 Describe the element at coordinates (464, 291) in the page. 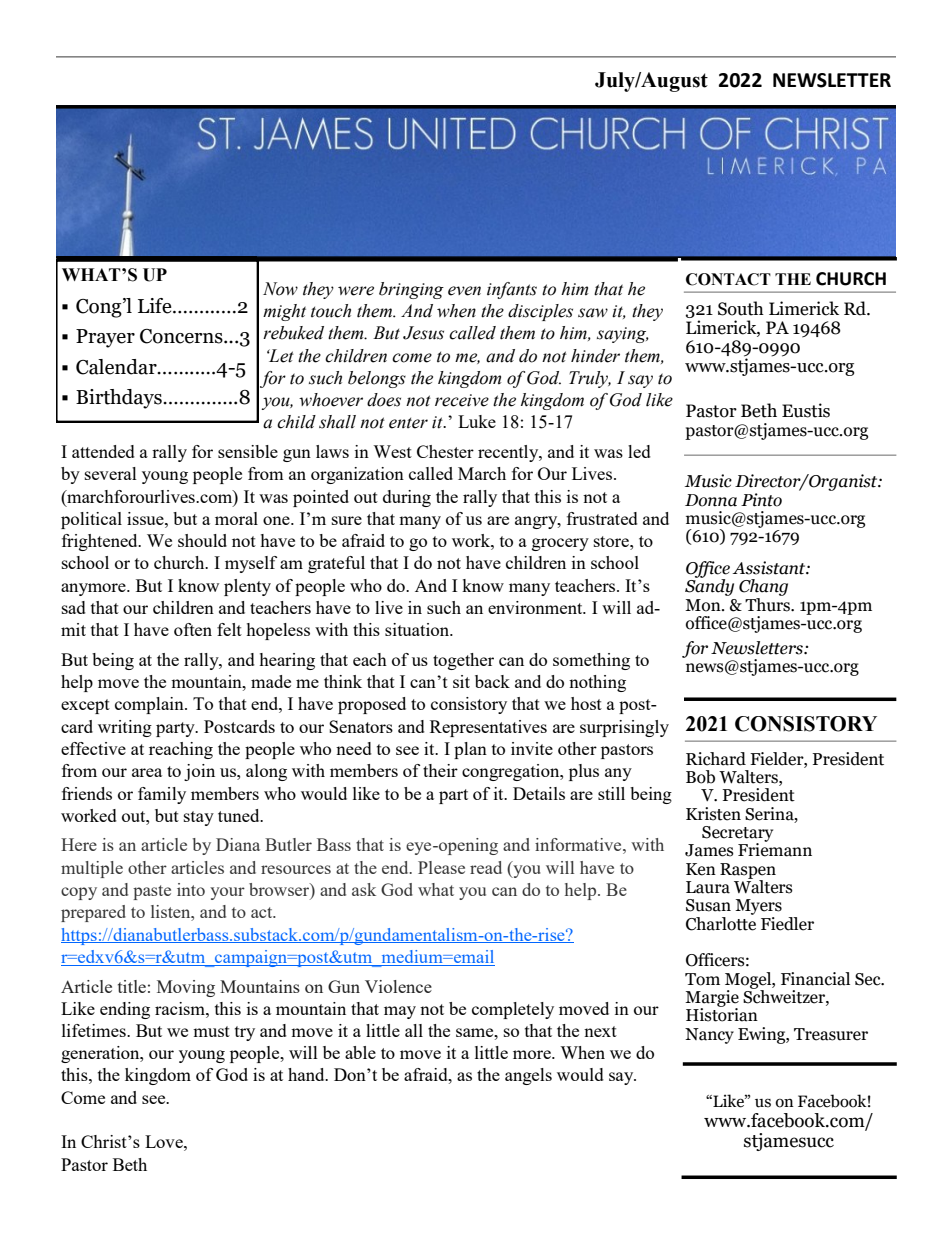

I see `even` at that location.
